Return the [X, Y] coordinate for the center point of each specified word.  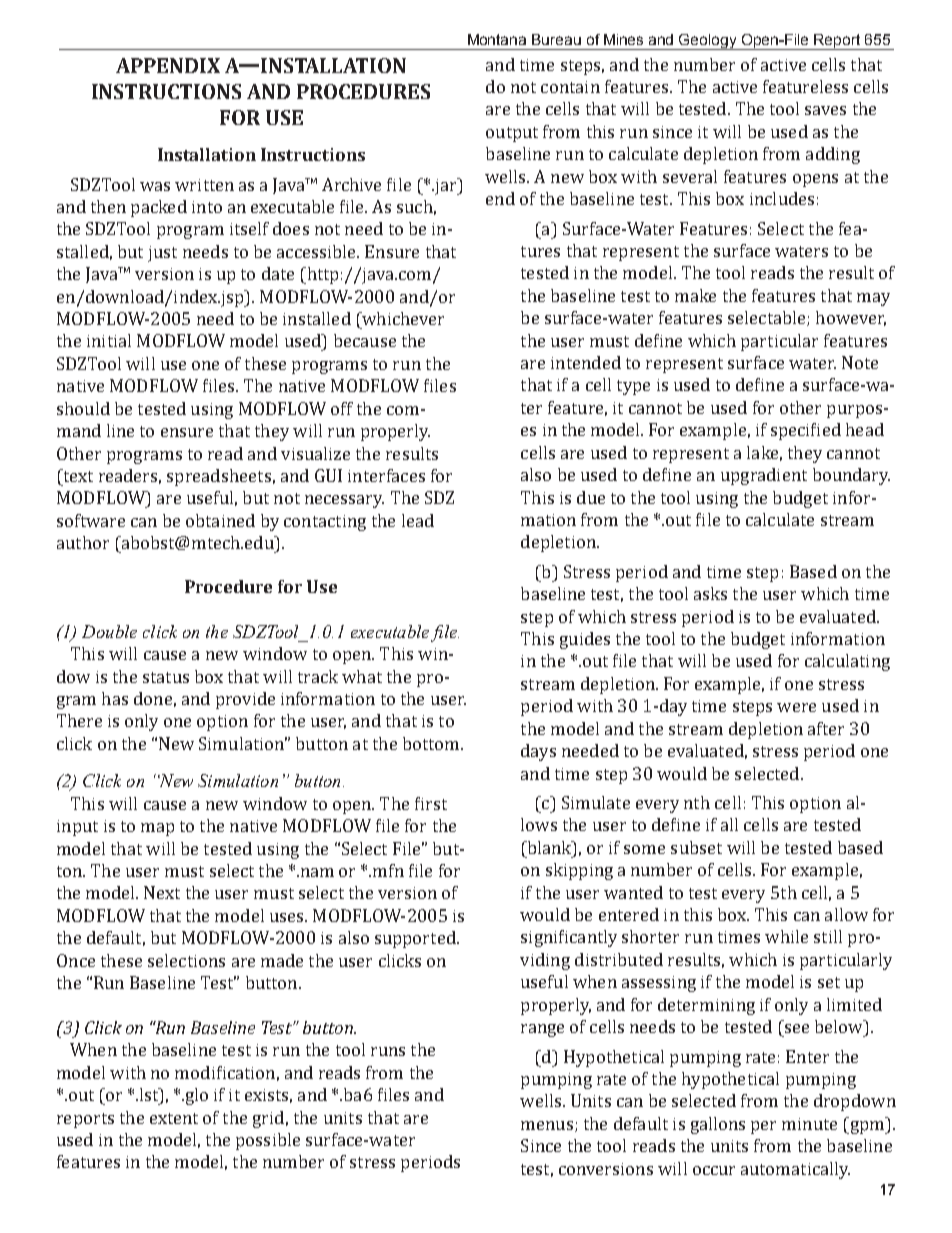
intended [586, 362]
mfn [388, 870]
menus [547, 1125]
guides [585, 640]
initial [109, 340]
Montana [497, 39]
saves [825, 110]
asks [710, 593]
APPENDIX [168, 65]
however [851, 318]
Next [162, 892]
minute [809, 1124]
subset [696, 847]
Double [109, 631]
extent [174, 1118]
